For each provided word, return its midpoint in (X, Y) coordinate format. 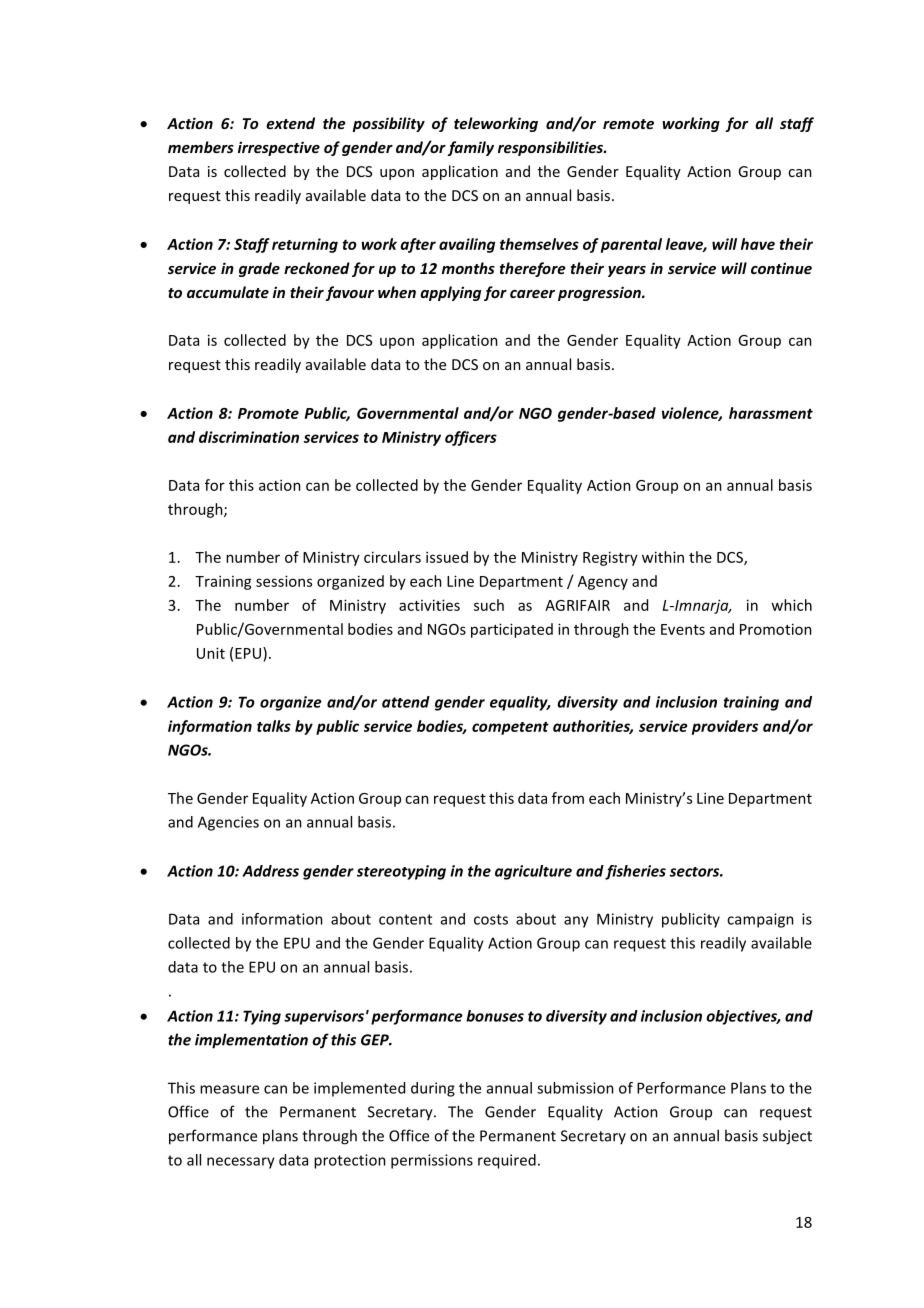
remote (628, 124)
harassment (771, 413)
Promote (268, 413)
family (470, 148)
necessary (241, 1163)
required (507, 1161)
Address (270, 871)
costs (491, 919)
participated (512, 630)
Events (683, 629)
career (532, 294)
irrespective (279, 148)
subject (787, 1137)
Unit (211, 653)
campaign (760, 920)
